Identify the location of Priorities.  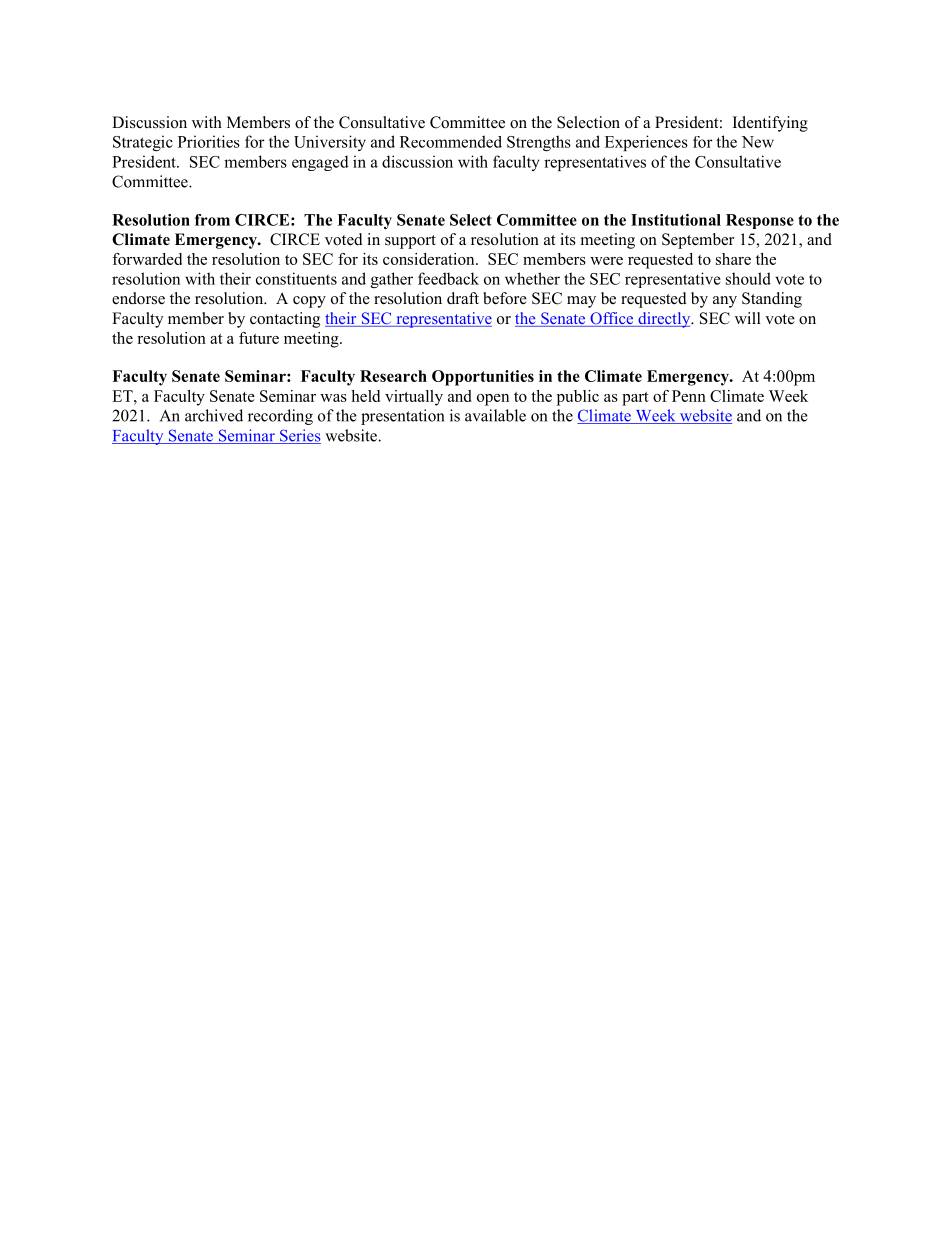
(209, 141).
